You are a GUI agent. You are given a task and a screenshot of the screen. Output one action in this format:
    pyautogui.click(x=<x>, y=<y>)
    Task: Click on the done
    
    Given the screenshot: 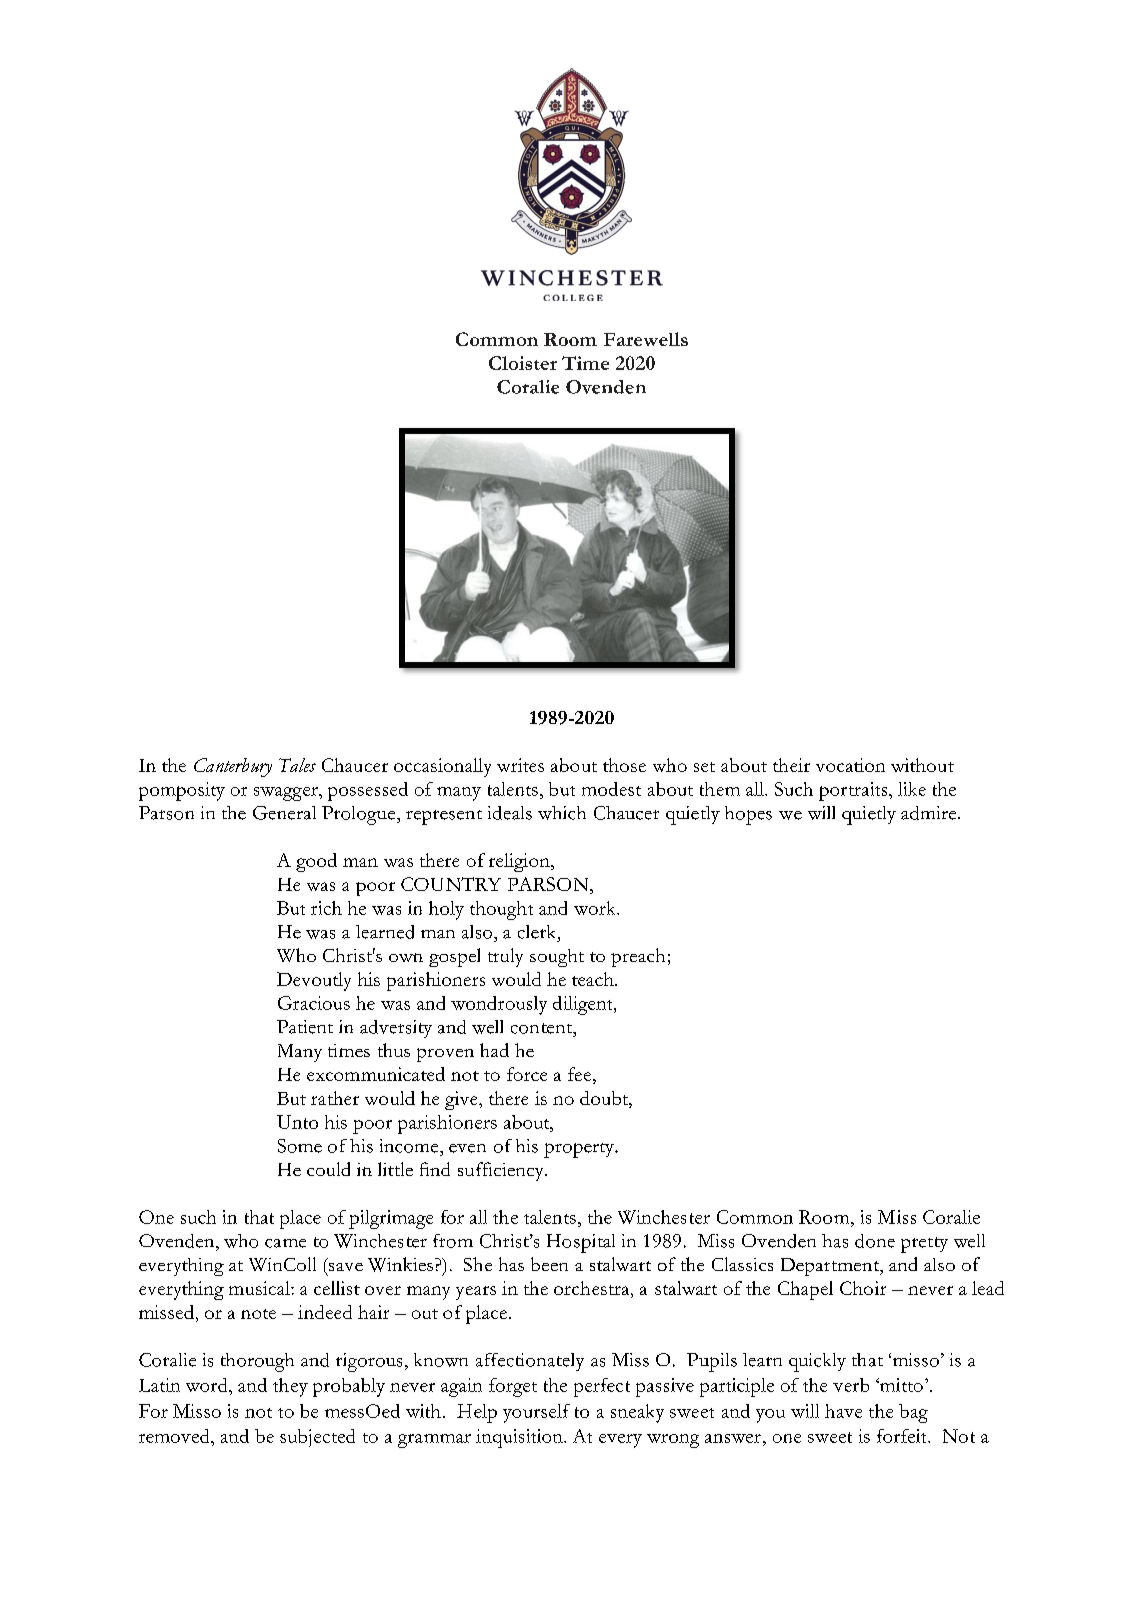 What is the action you would take?
    pyautogui.click(x=875, y=1241)
